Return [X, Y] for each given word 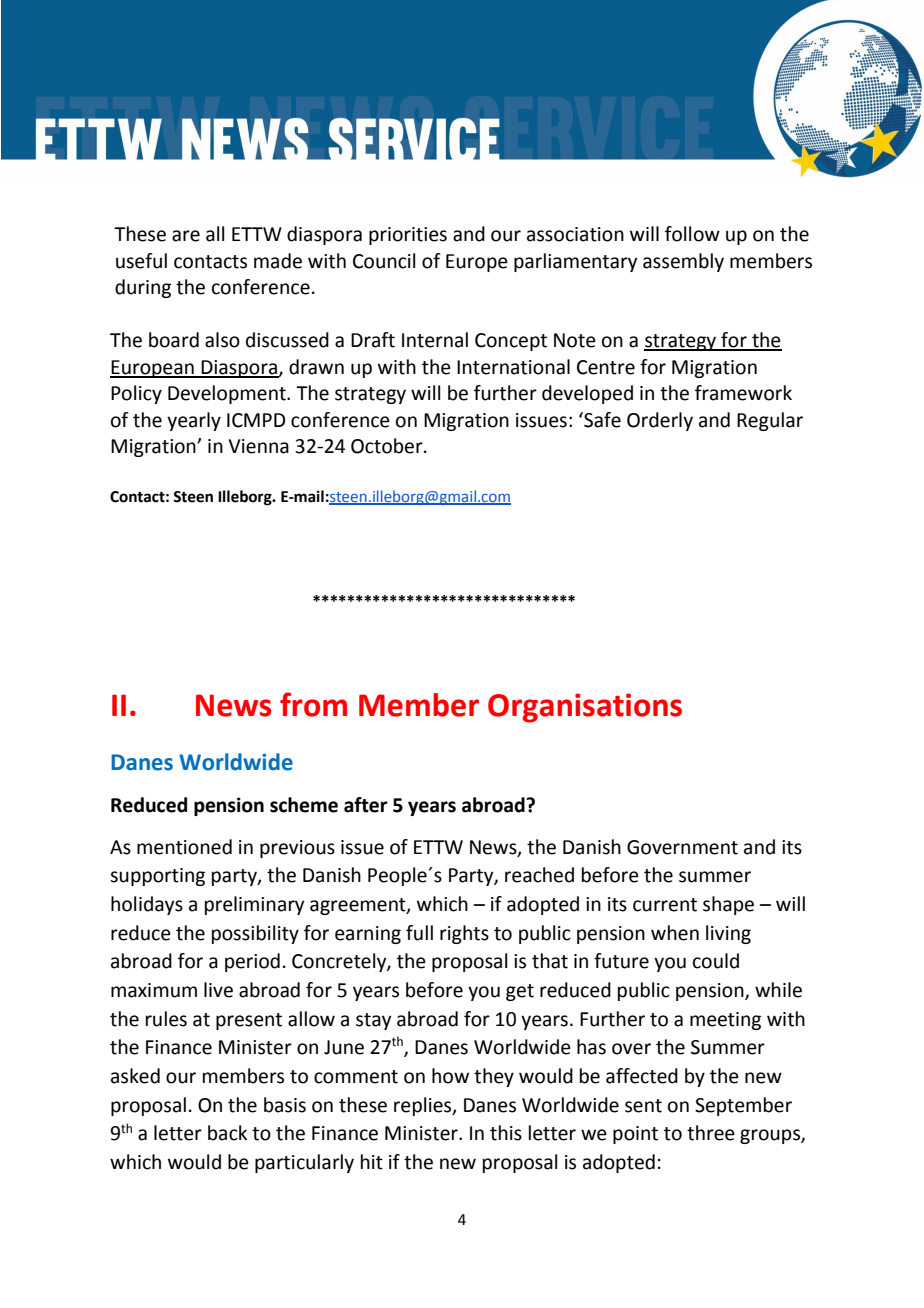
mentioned [184, 847]
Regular [770, 421]
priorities [408, 236]
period [252, 962]
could [716, 961]
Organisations [585, 708]
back [227, 1133]
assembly [683, 262]
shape [728, 905]
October [388, 446]
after [366, 805]
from [313, 704]
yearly [194, 421]
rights [464, 934]
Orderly [660, 421]
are [186, 236]
